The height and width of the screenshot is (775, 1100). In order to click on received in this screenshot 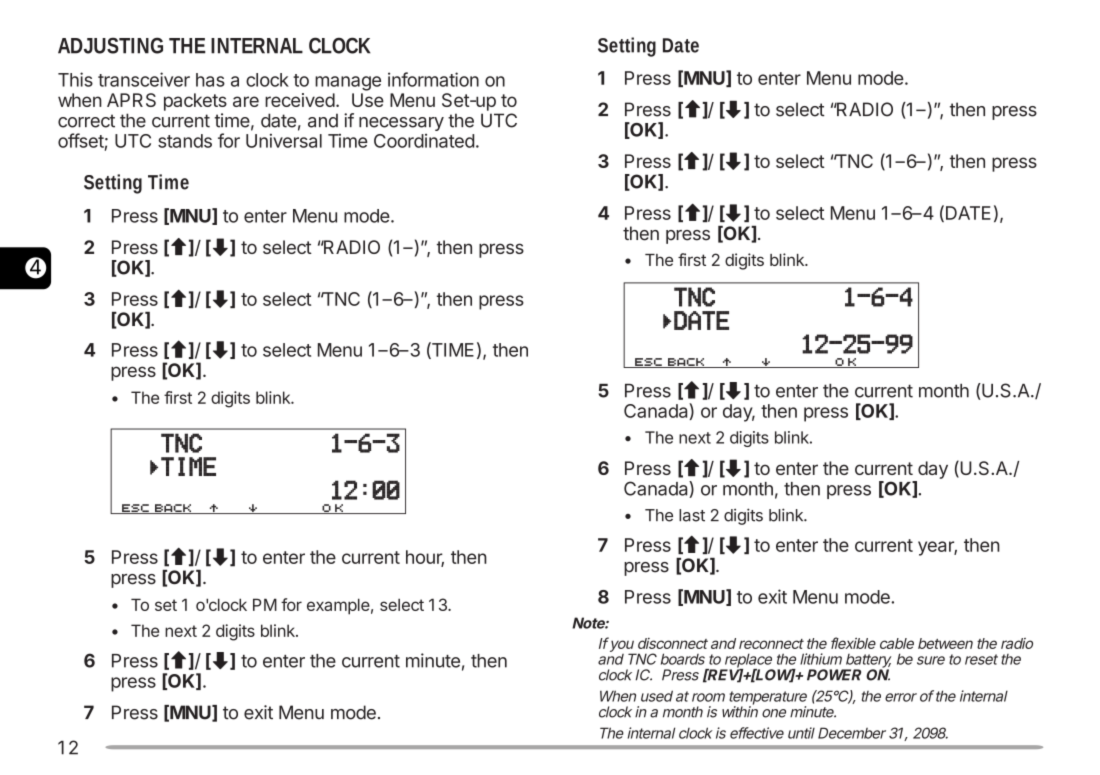, I will do `click(300, 100)`.
